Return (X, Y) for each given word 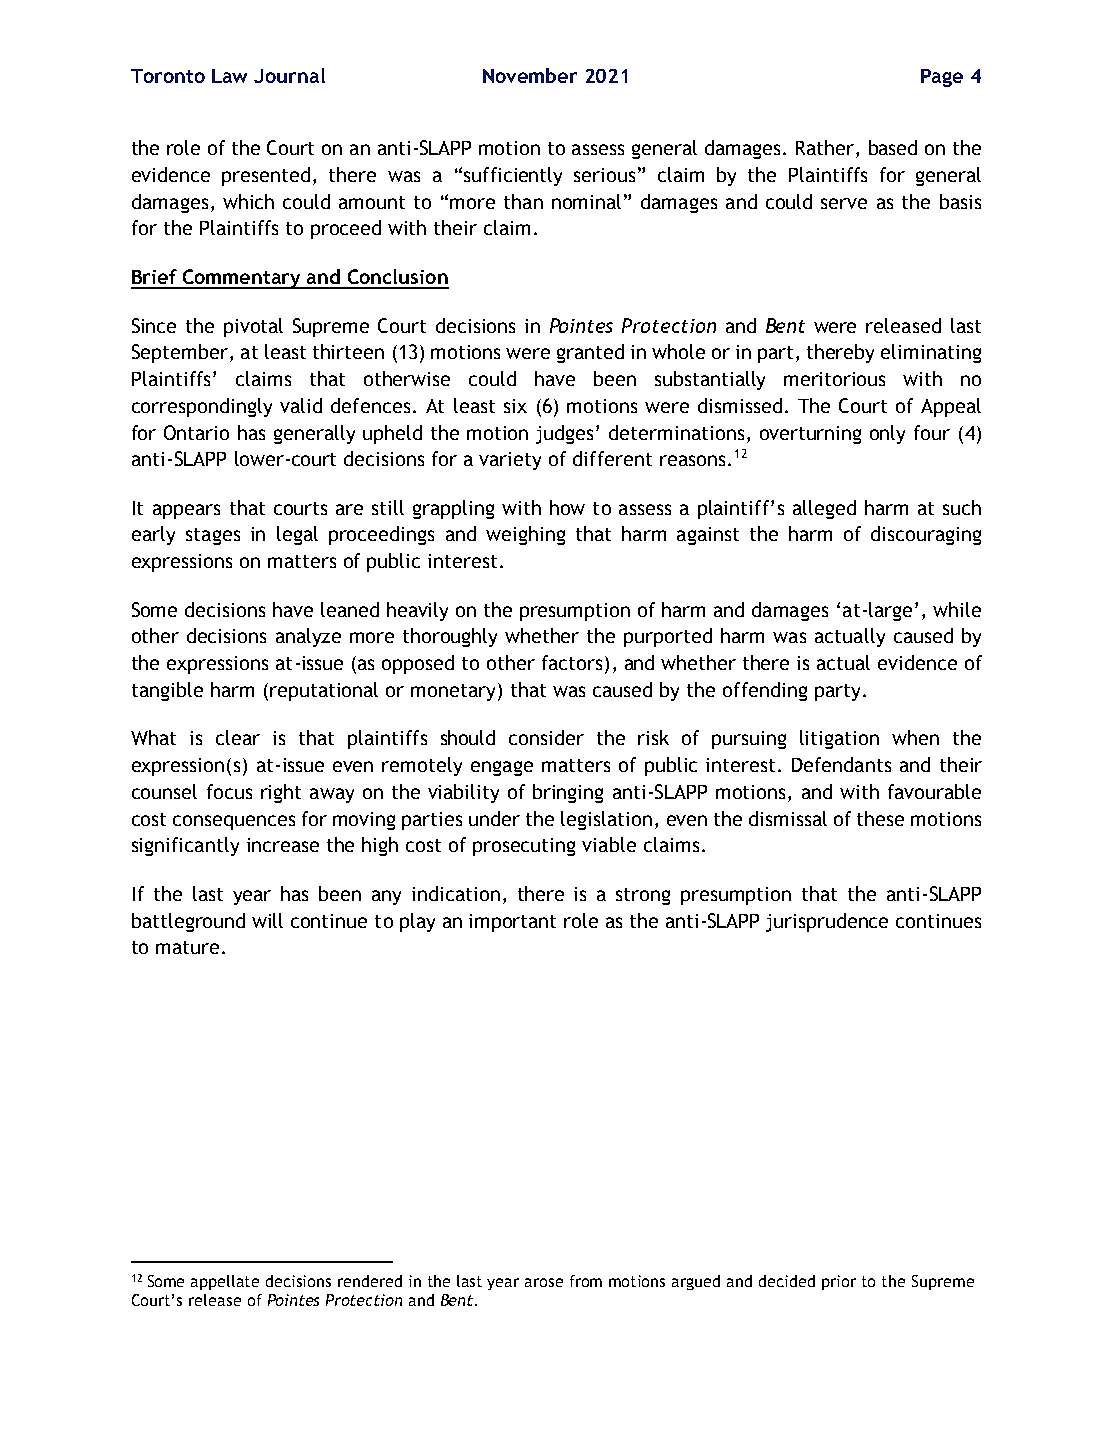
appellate (225, 1282)
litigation (839, 739)
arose (544, 1282)
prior (839, 1282)
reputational (324, 691)
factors (572, 662)
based (893, 147)
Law (229, 76)
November (530, 75)
